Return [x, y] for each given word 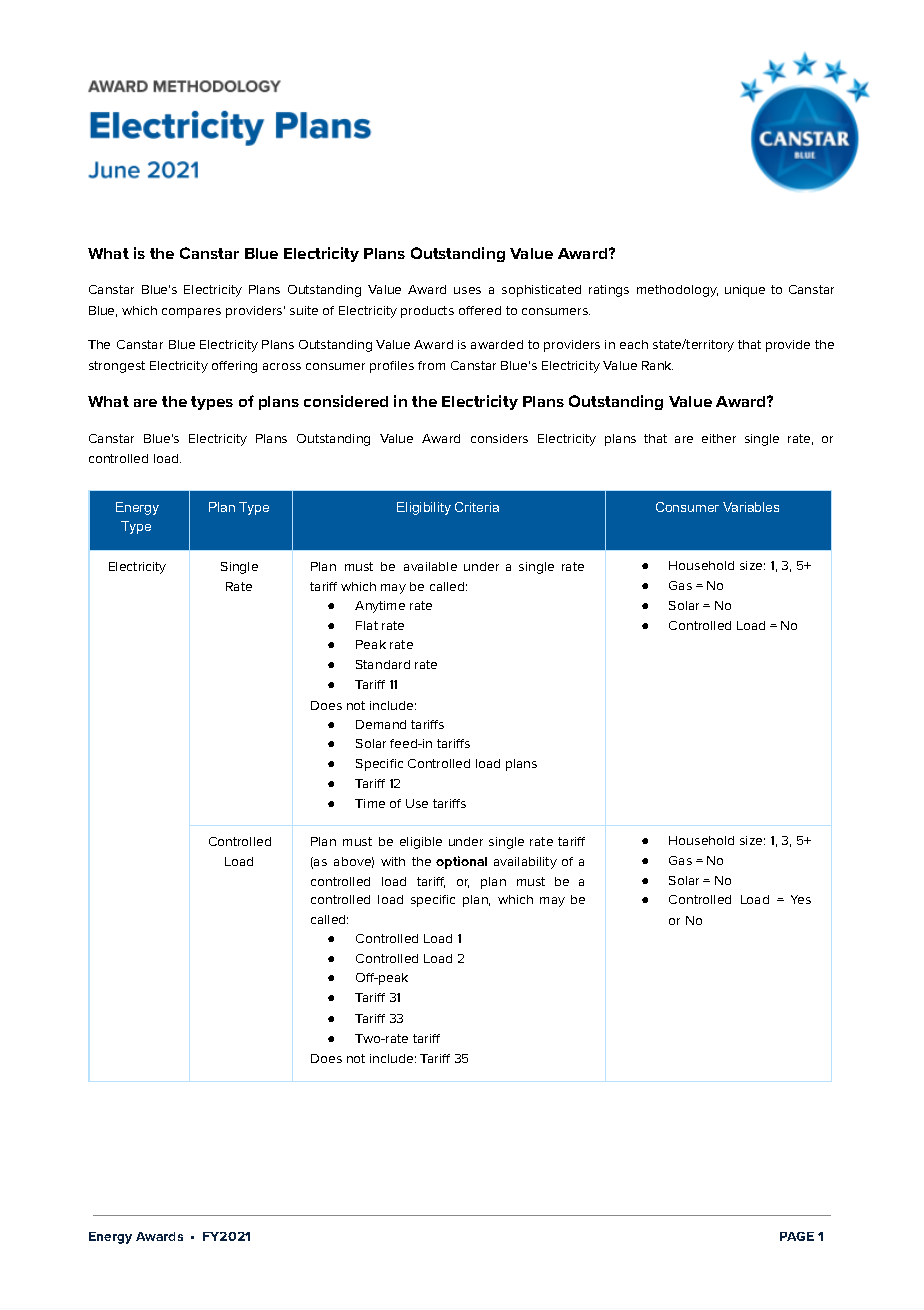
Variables [751, 507]
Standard [383, 664]
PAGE [797, 1236]
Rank [657, 365]
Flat [367, 625]
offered [480, 310]
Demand [381, 724]
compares [191, 313]
